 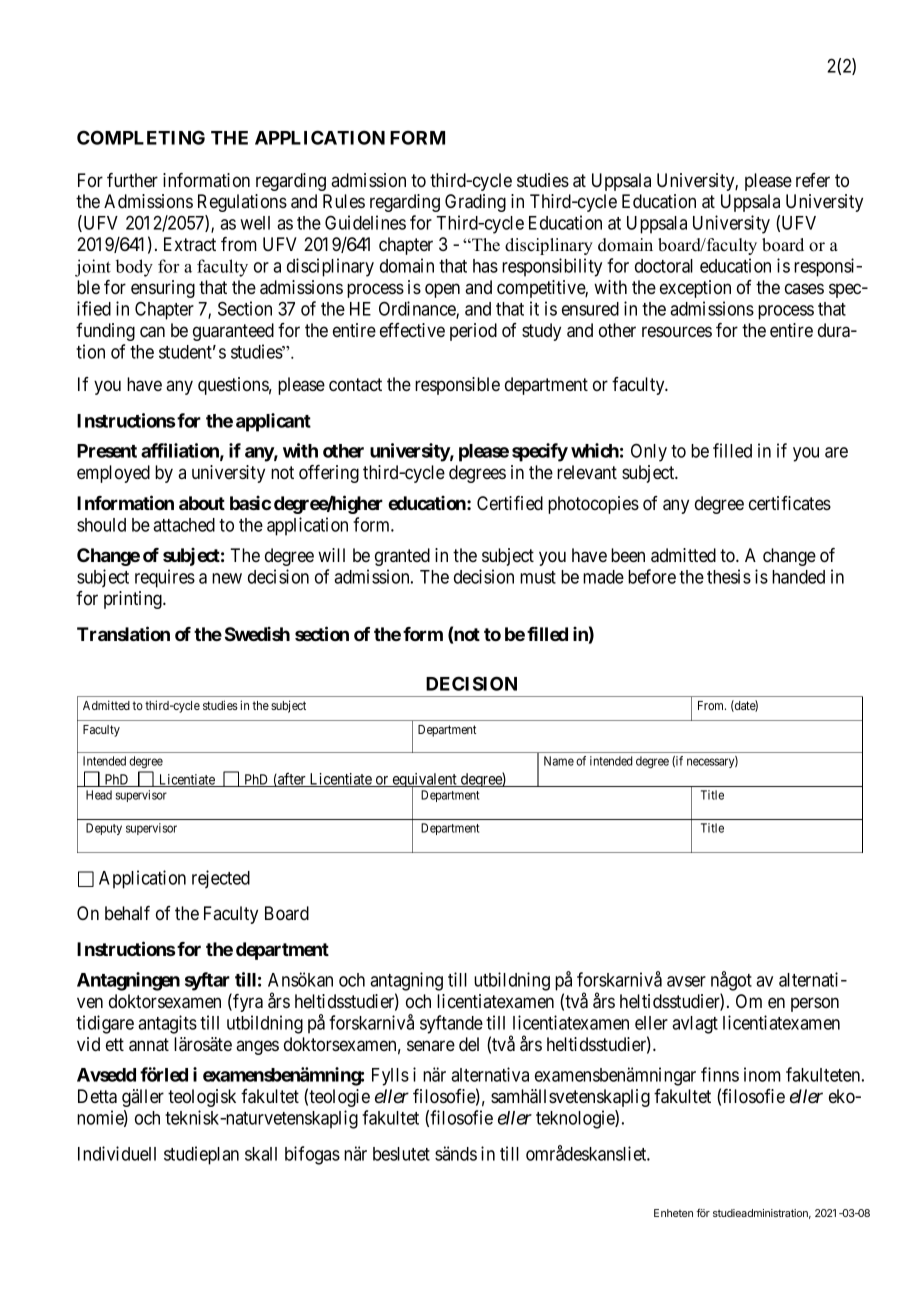 What do you see at coordinates (815, 1004) in the screenshot?
I see `person` at bounding box center [815, 1004].
